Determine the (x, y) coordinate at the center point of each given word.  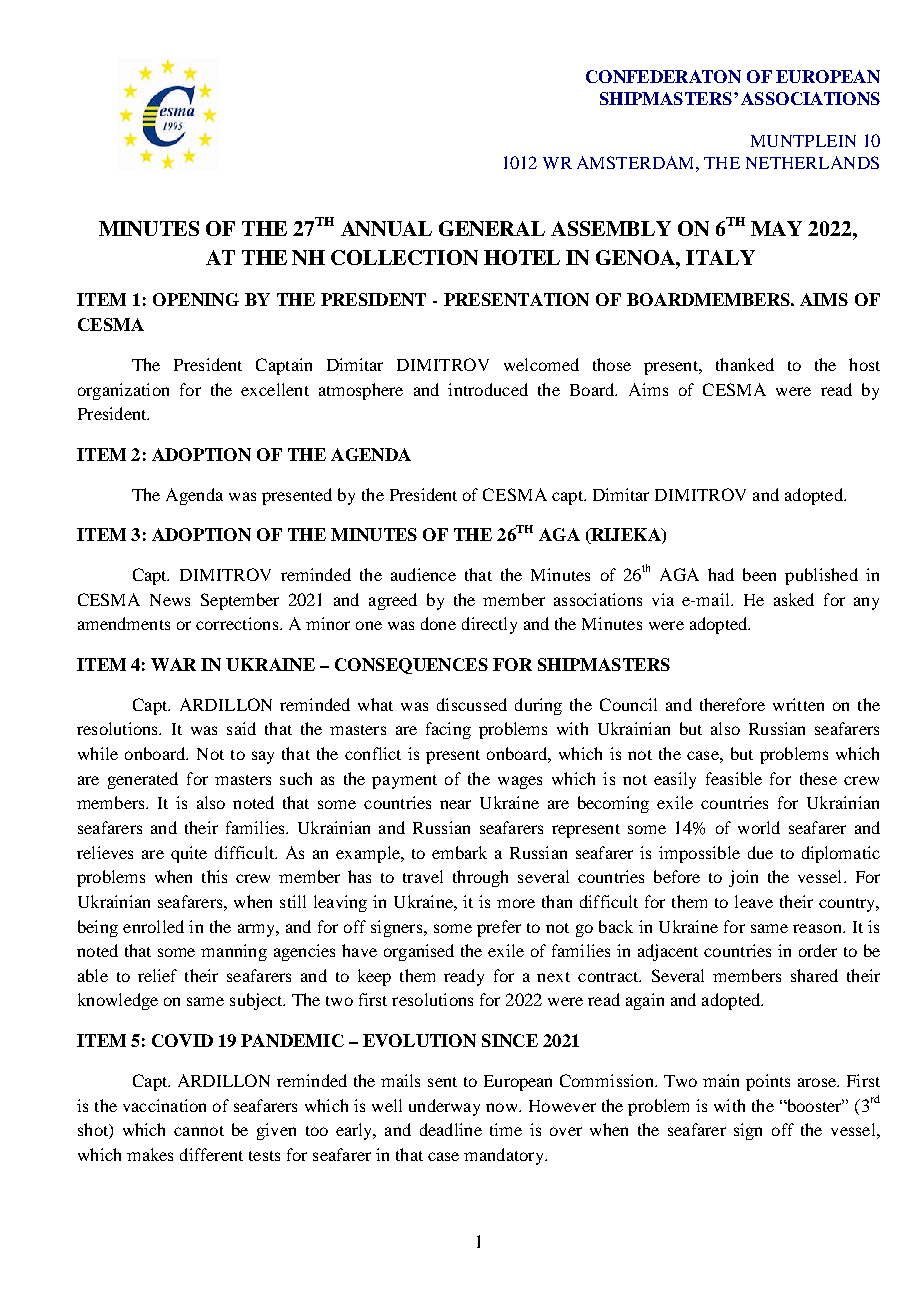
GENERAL (492, 228)
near (455, 804)
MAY (776, 228)
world (759, 827)
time (506, 1129)
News (170, 600)
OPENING (196, 299)
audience (423, 574)
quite (189, 854)
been (759, 574)
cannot (199, 1131)
